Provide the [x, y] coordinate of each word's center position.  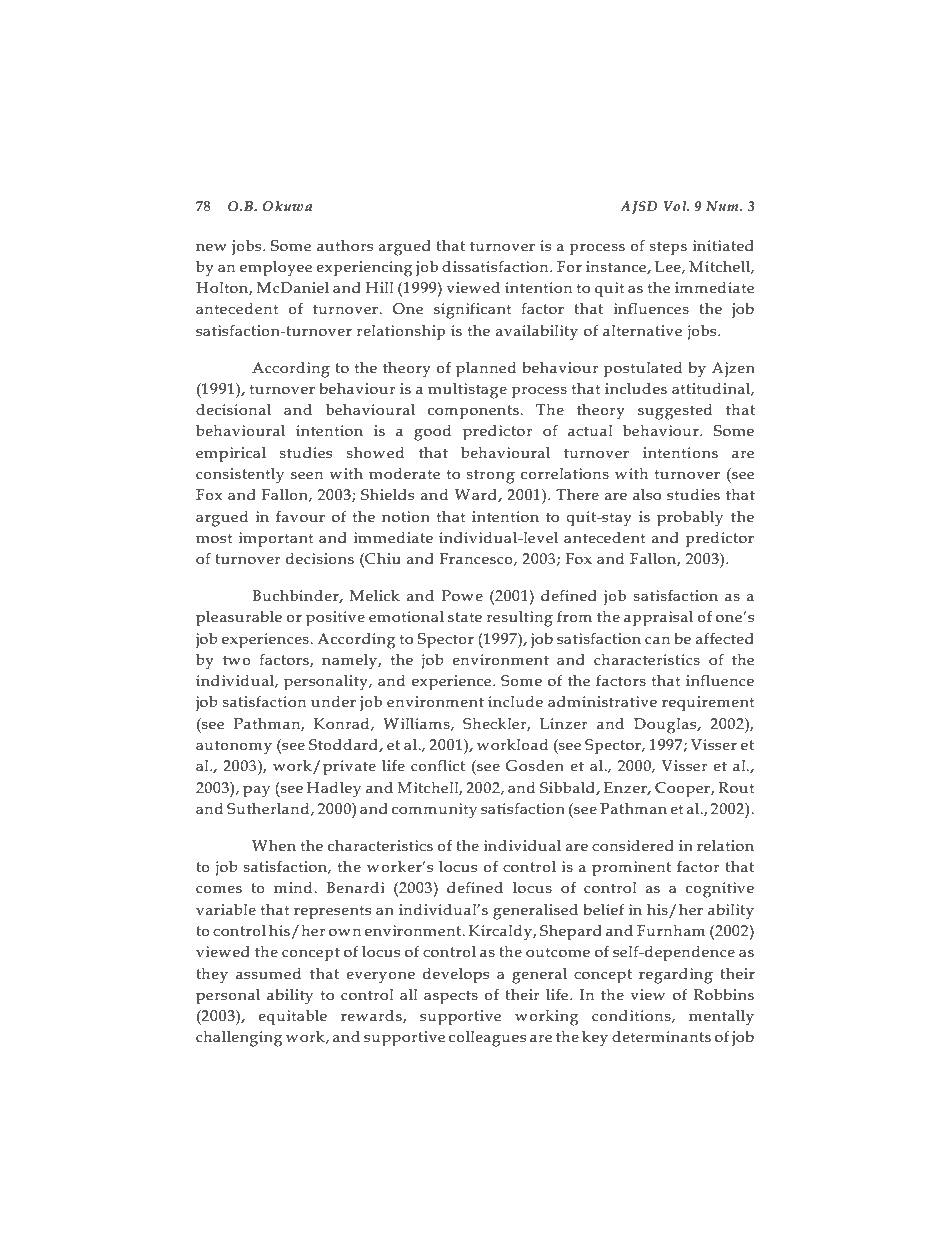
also [647, 495]
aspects [451, 997]
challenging [239, 1039]
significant [473, 310]
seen [307, 475]
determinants [661, 1037]
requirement [708, 703]
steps [668, 248]
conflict [438, 765]
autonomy [234, 747]
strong [491, 476]
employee [276, 269]
